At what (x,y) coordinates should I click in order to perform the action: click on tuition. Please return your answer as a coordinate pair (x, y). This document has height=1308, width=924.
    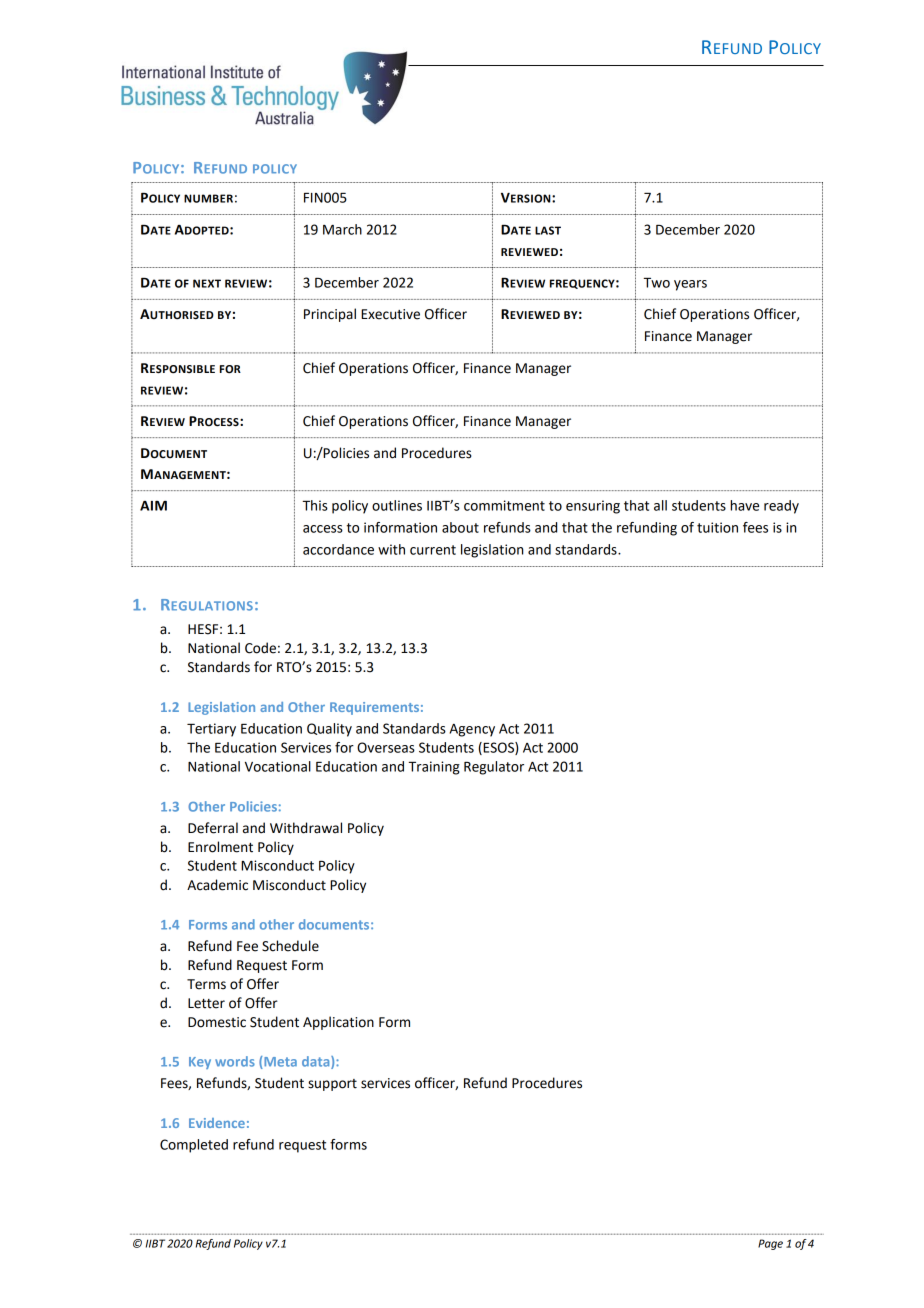
    Looking at the image, I should click on (717, 527).
